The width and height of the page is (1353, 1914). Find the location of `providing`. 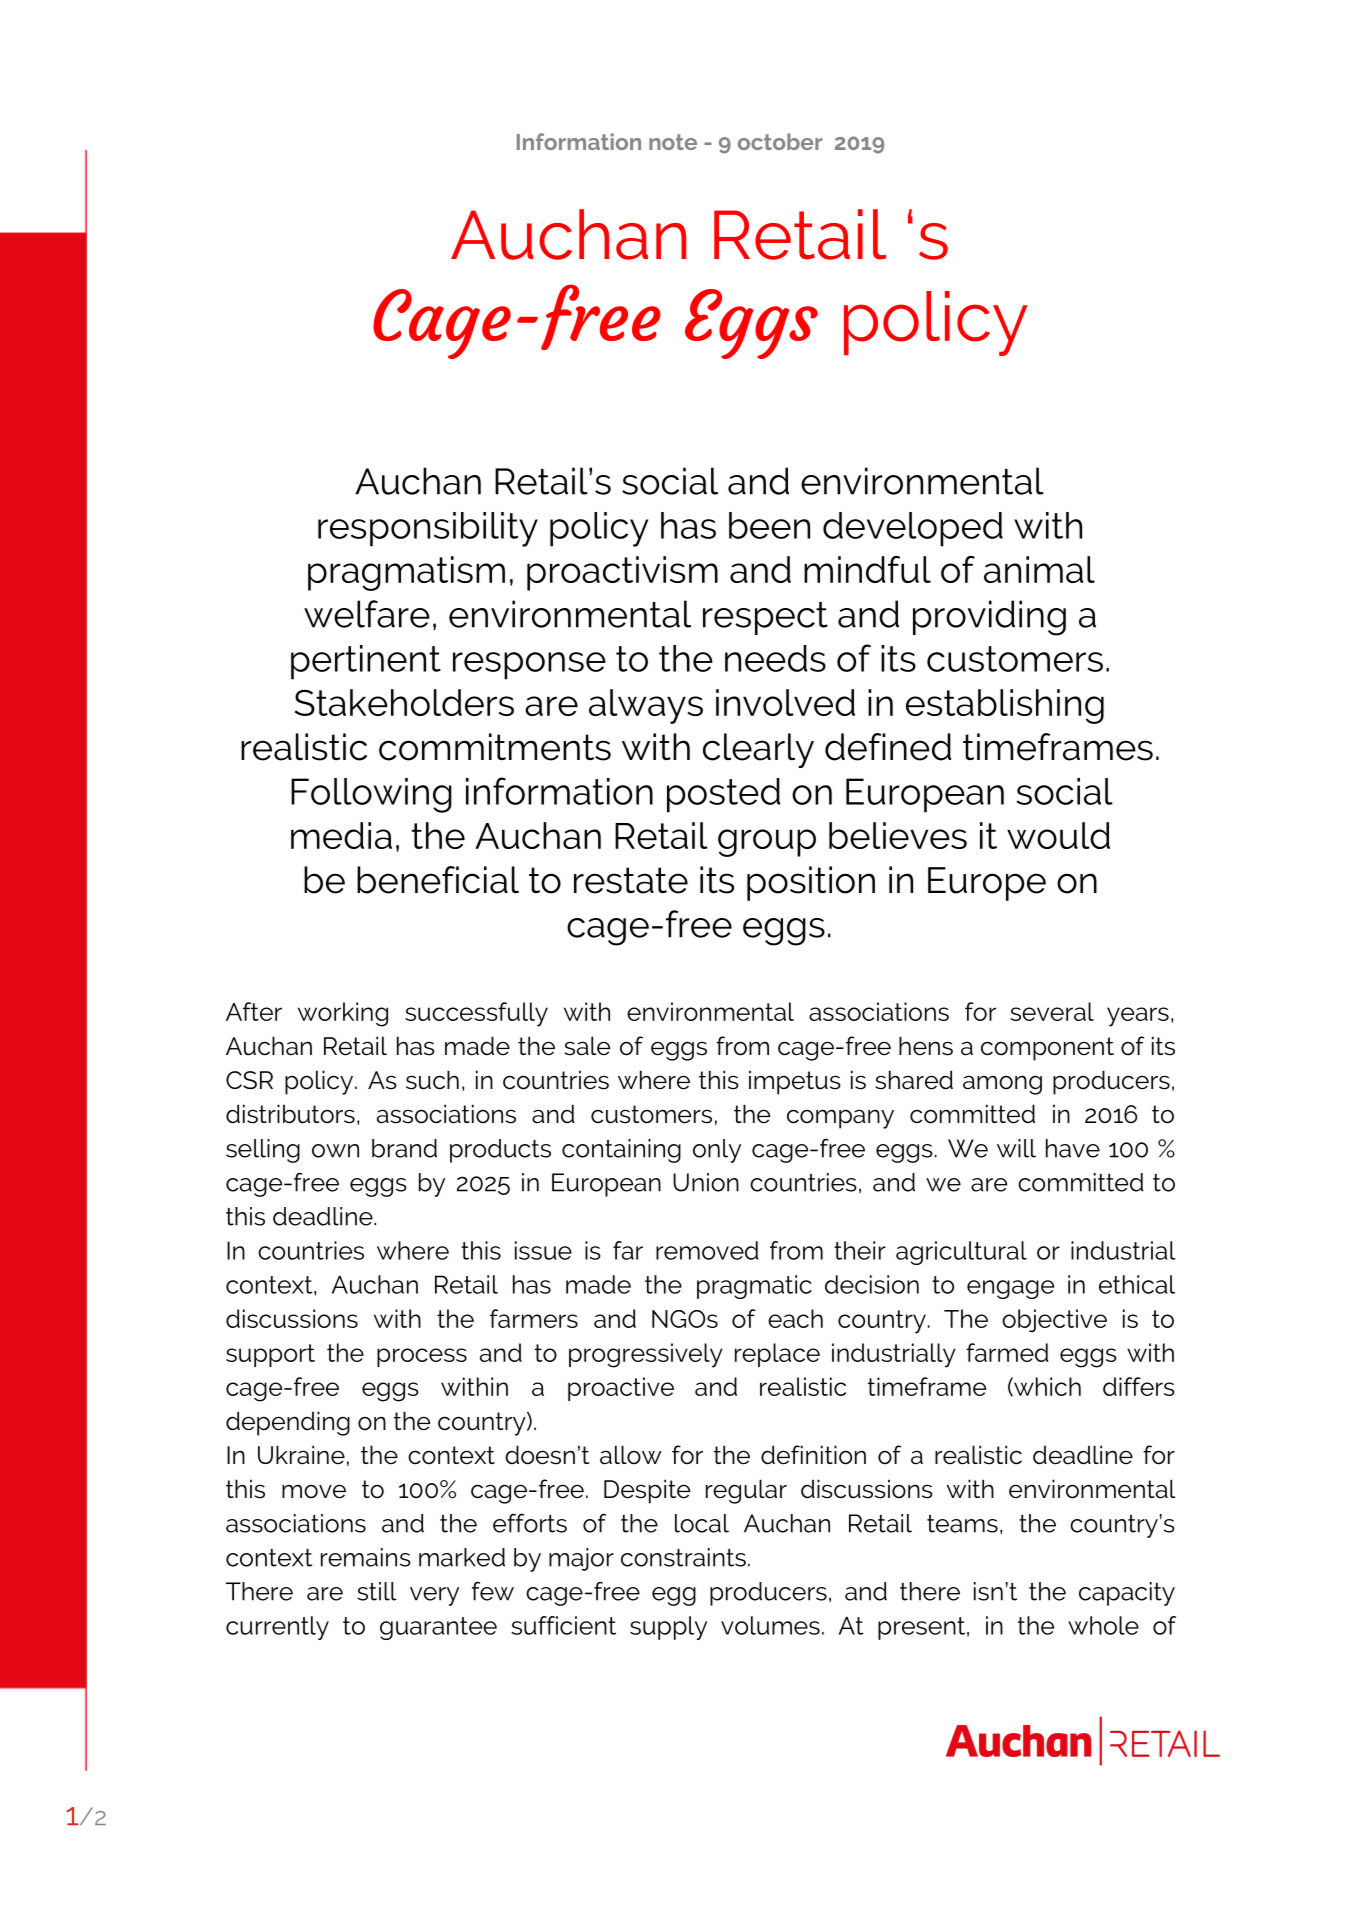

providing is located at coordinates (989, 618).
